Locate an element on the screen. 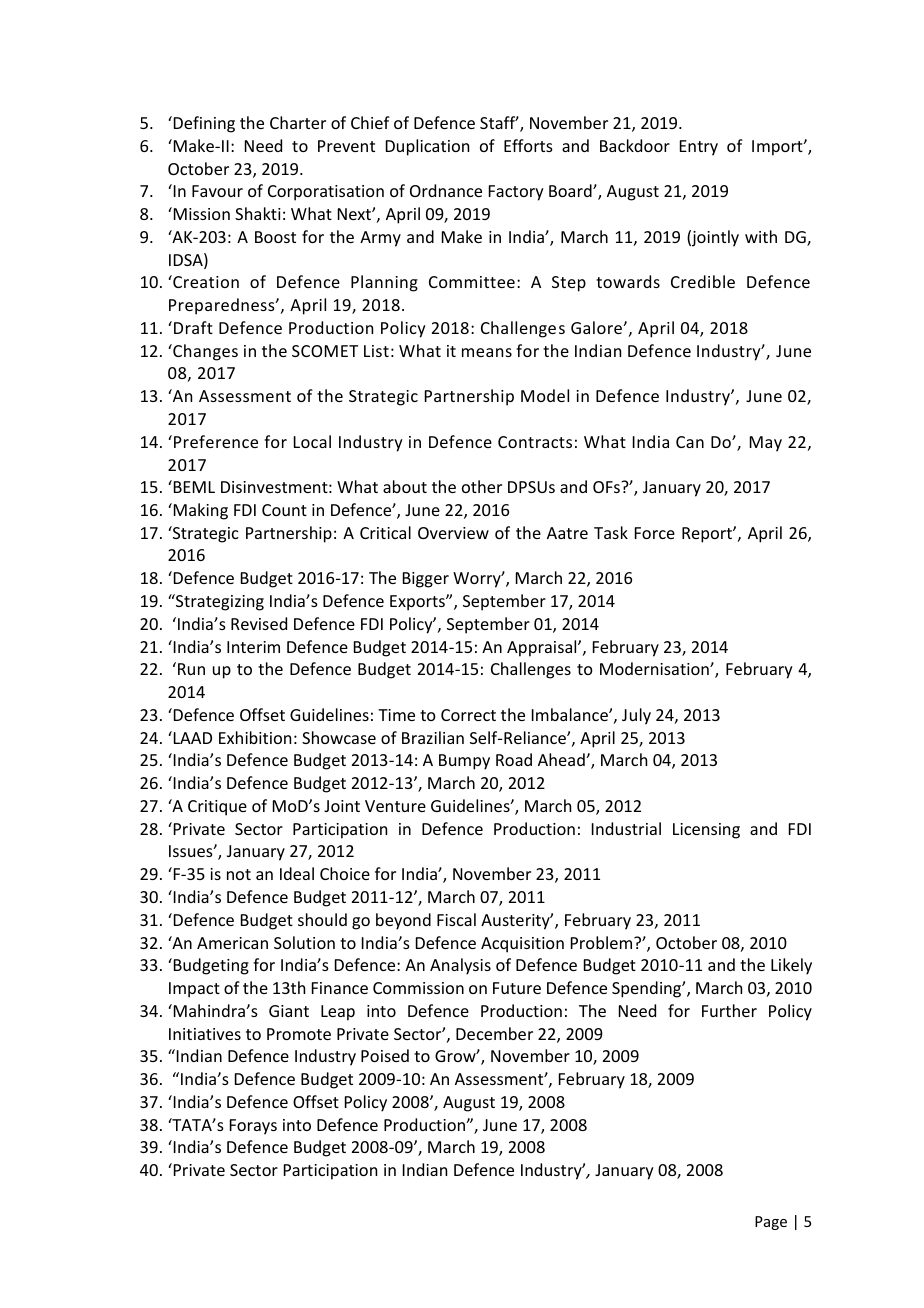  Entry is located at coordinates (699, 148).
